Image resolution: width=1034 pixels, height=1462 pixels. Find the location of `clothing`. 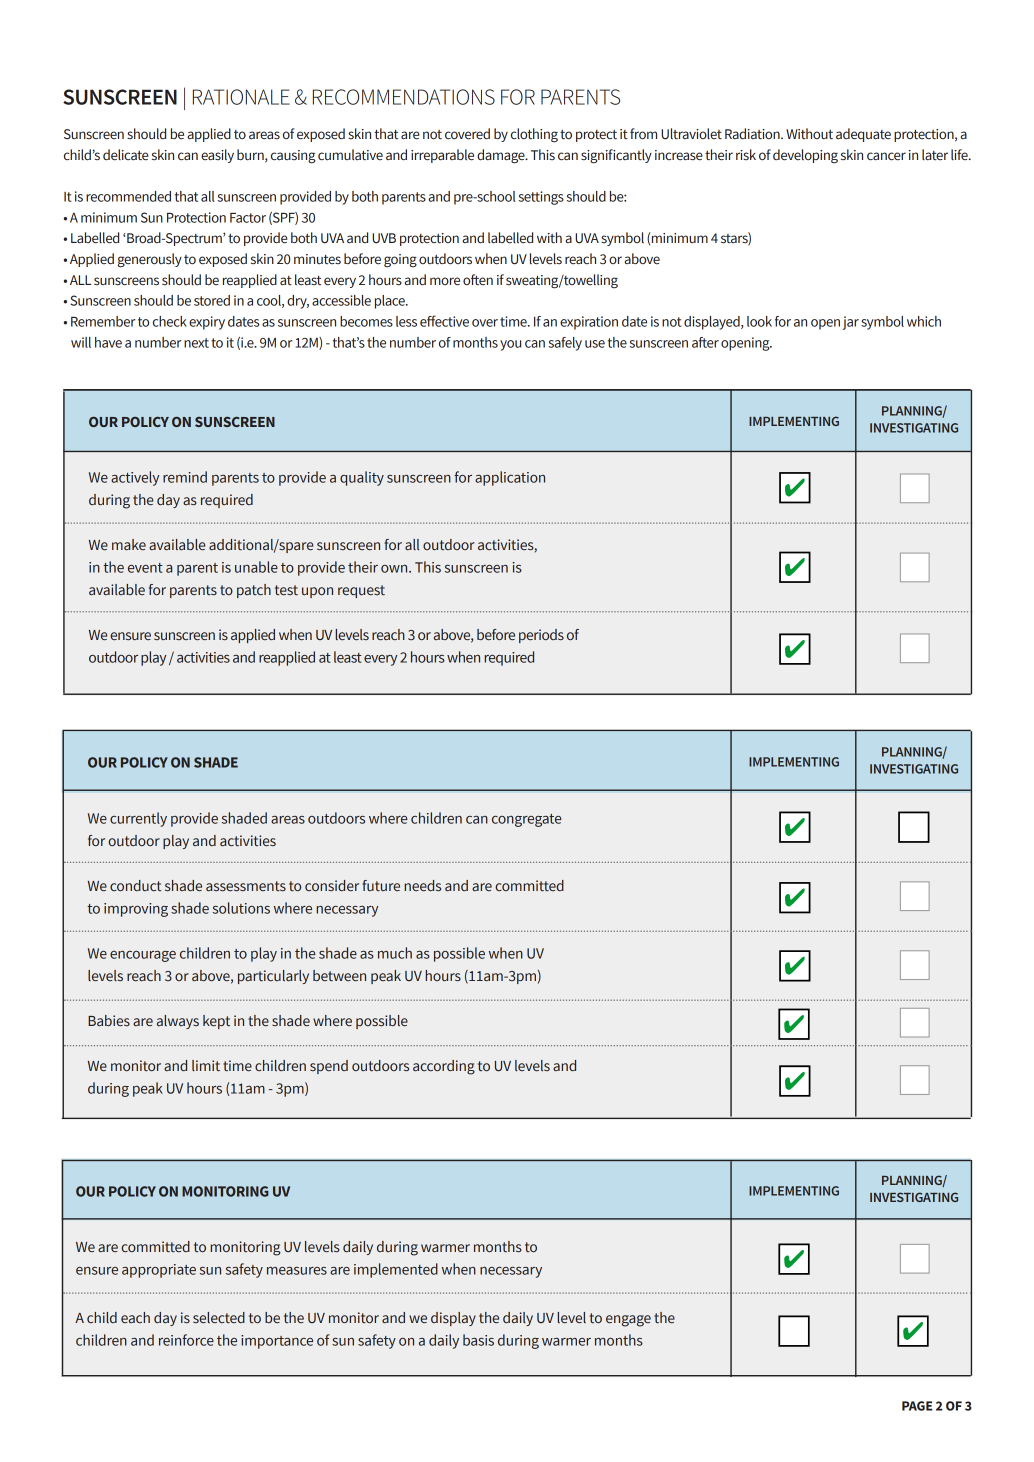

clothing is located at coordinates (534, 135).
